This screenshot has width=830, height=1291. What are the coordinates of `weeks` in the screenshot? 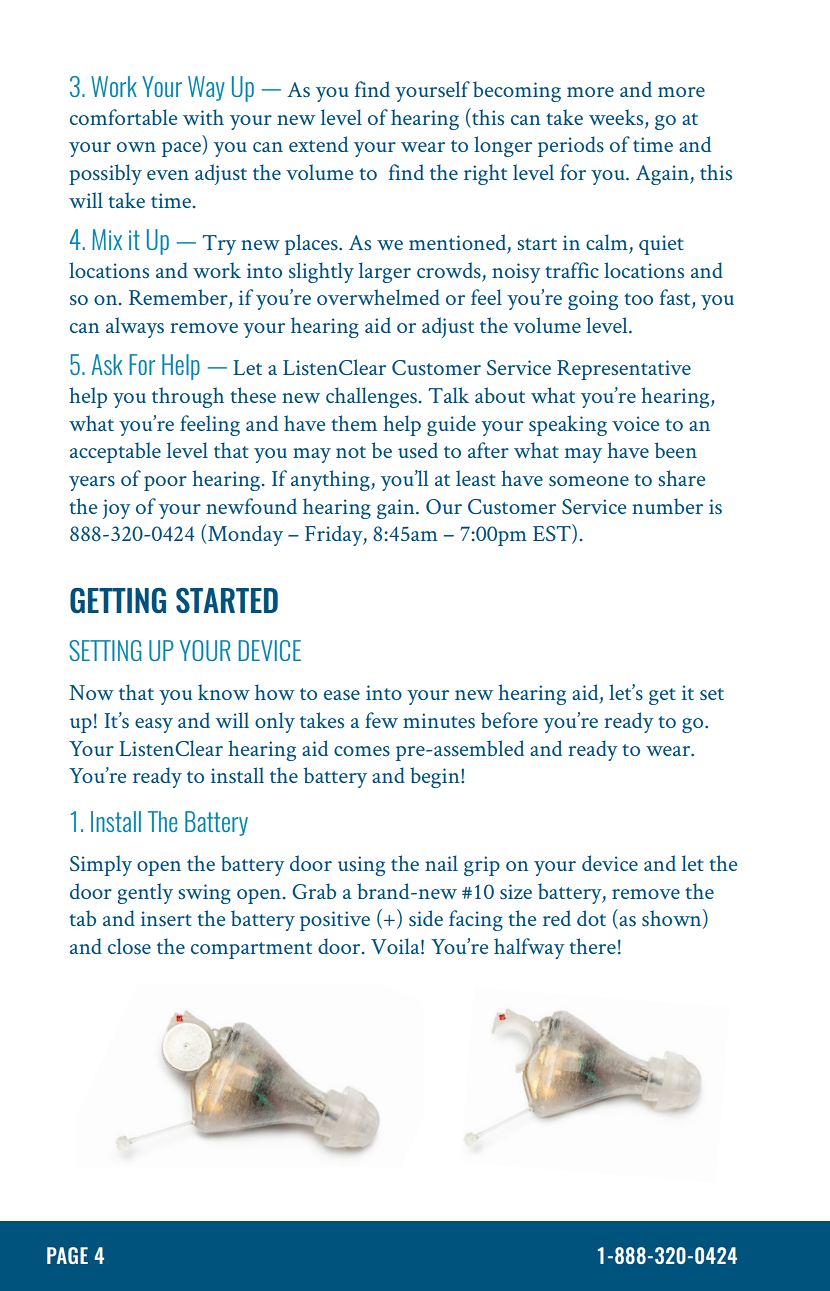 It's located at (616, 117).
